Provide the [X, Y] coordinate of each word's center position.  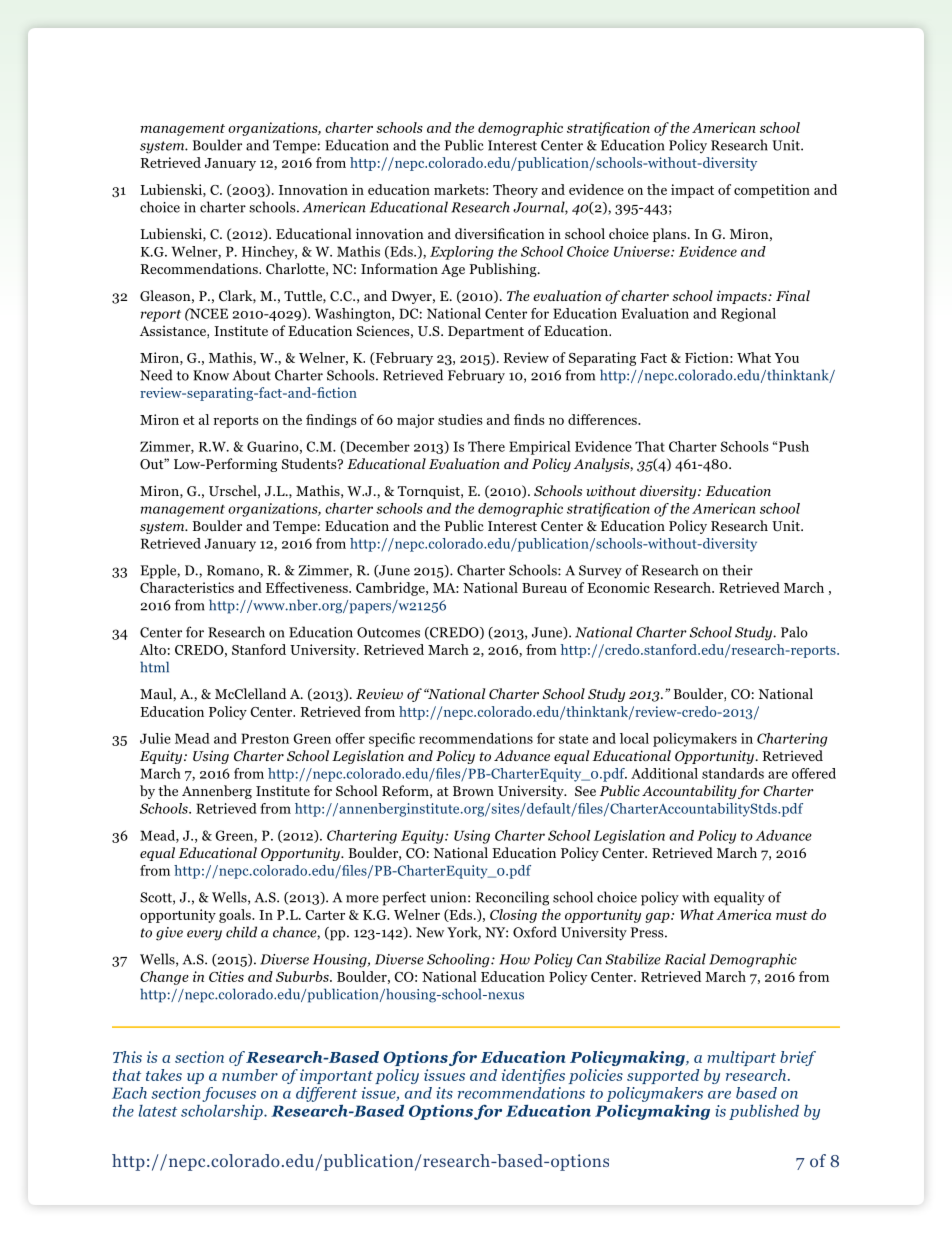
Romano [234, 571]
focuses [229, 1094]
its [444, 1093]
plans [671, 235]
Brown [473, 791]
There [486, 446]
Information [399, 268]
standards [733, 773]
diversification [500, 233]
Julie [155, 738]
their [737, 570]
